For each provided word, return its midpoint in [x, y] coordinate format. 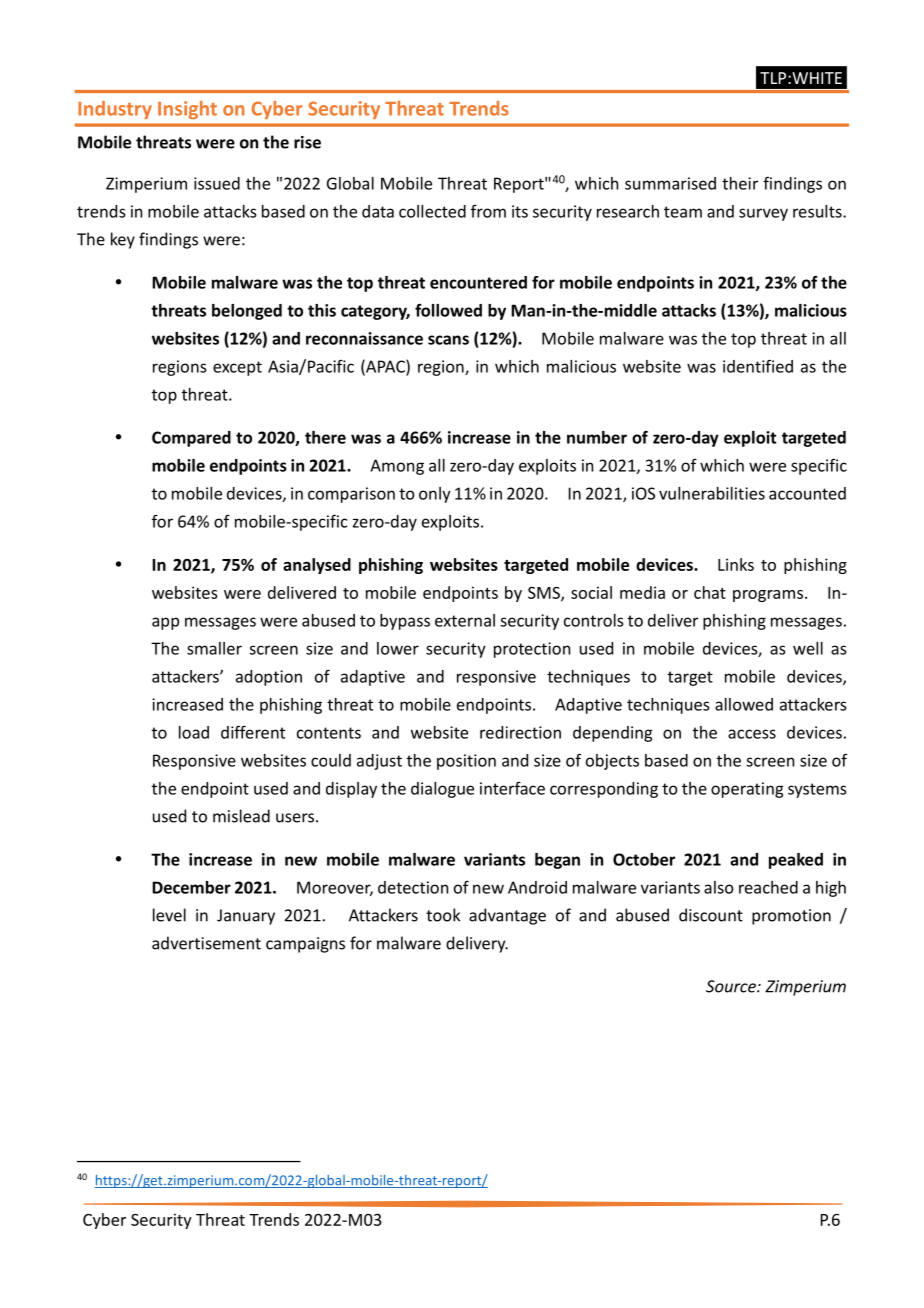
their [740, 183]
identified [758, 366]
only [435, 495]
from [488, 211]
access [752, 734]
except [237, 368]
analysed [317, 566]
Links [736, 564]
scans [448, 340]
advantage [507, 916]
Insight [187, 110]
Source [732, 986]
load [194, 732]
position [466, 762]
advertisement [206, 943]
